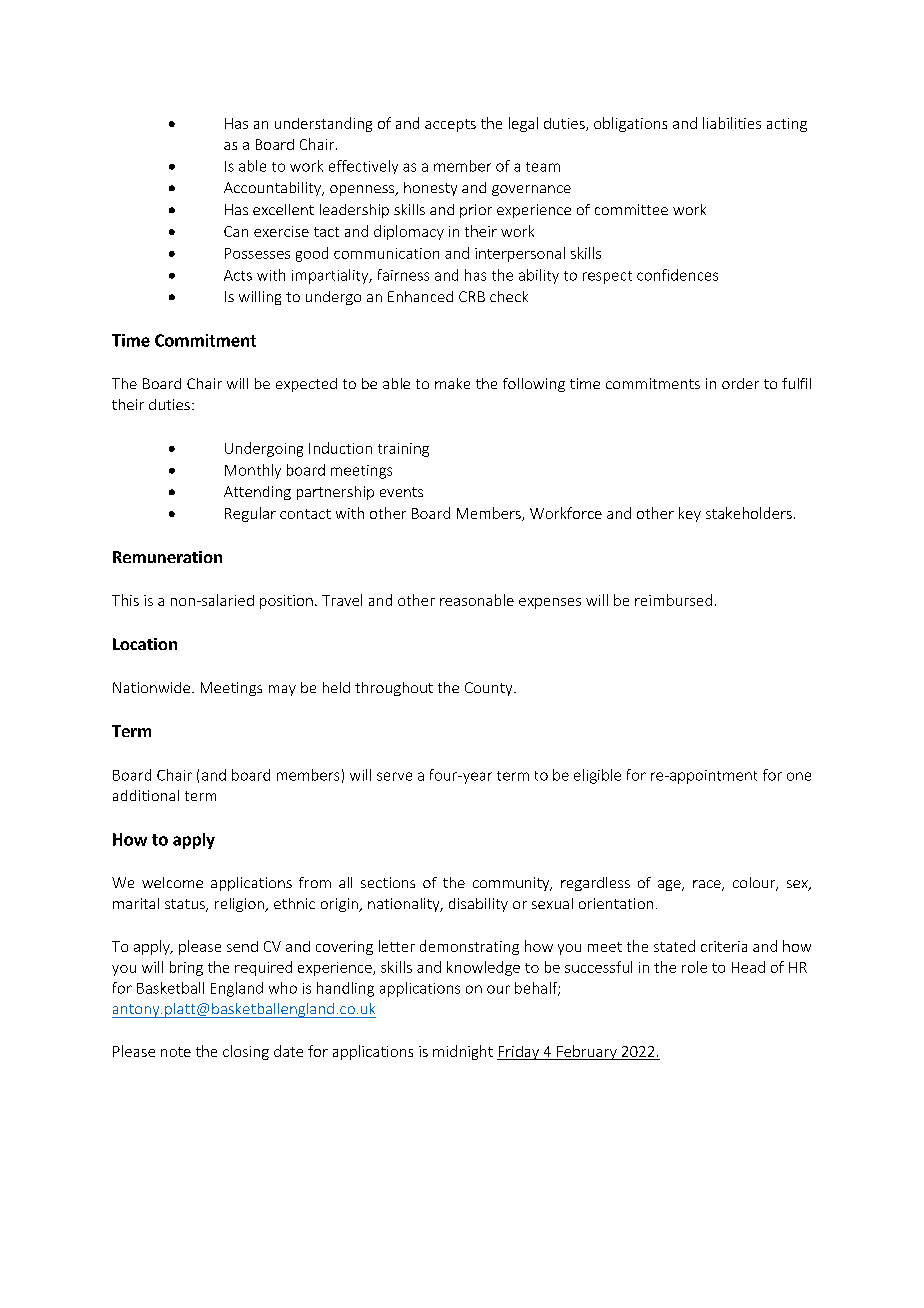 The image size is (924, 1308). Describe the element at coordinates (176, 1052) in the screenshot. I see `note` at that location.
